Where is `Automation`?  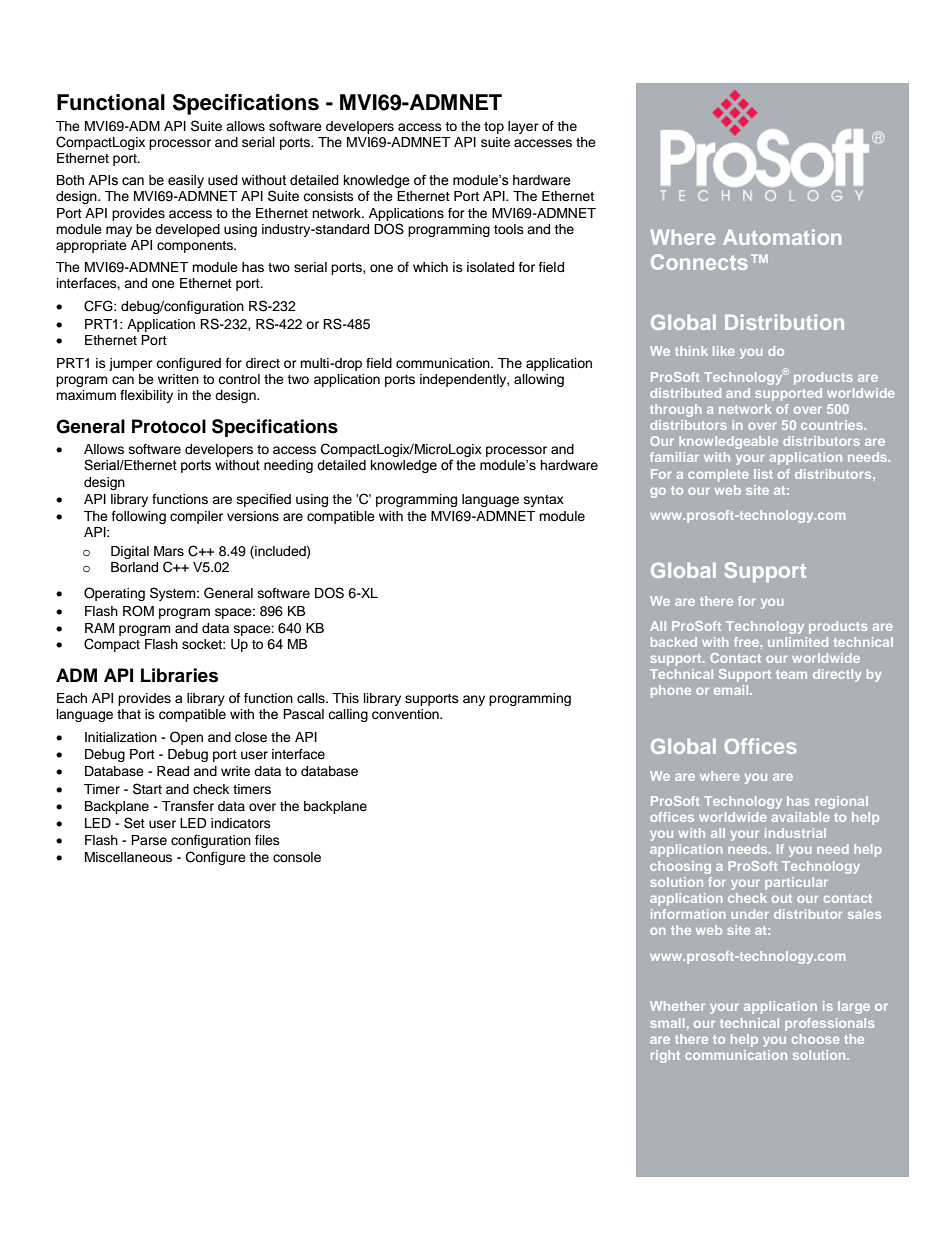 Automation is located at coordinates (782, 237).
